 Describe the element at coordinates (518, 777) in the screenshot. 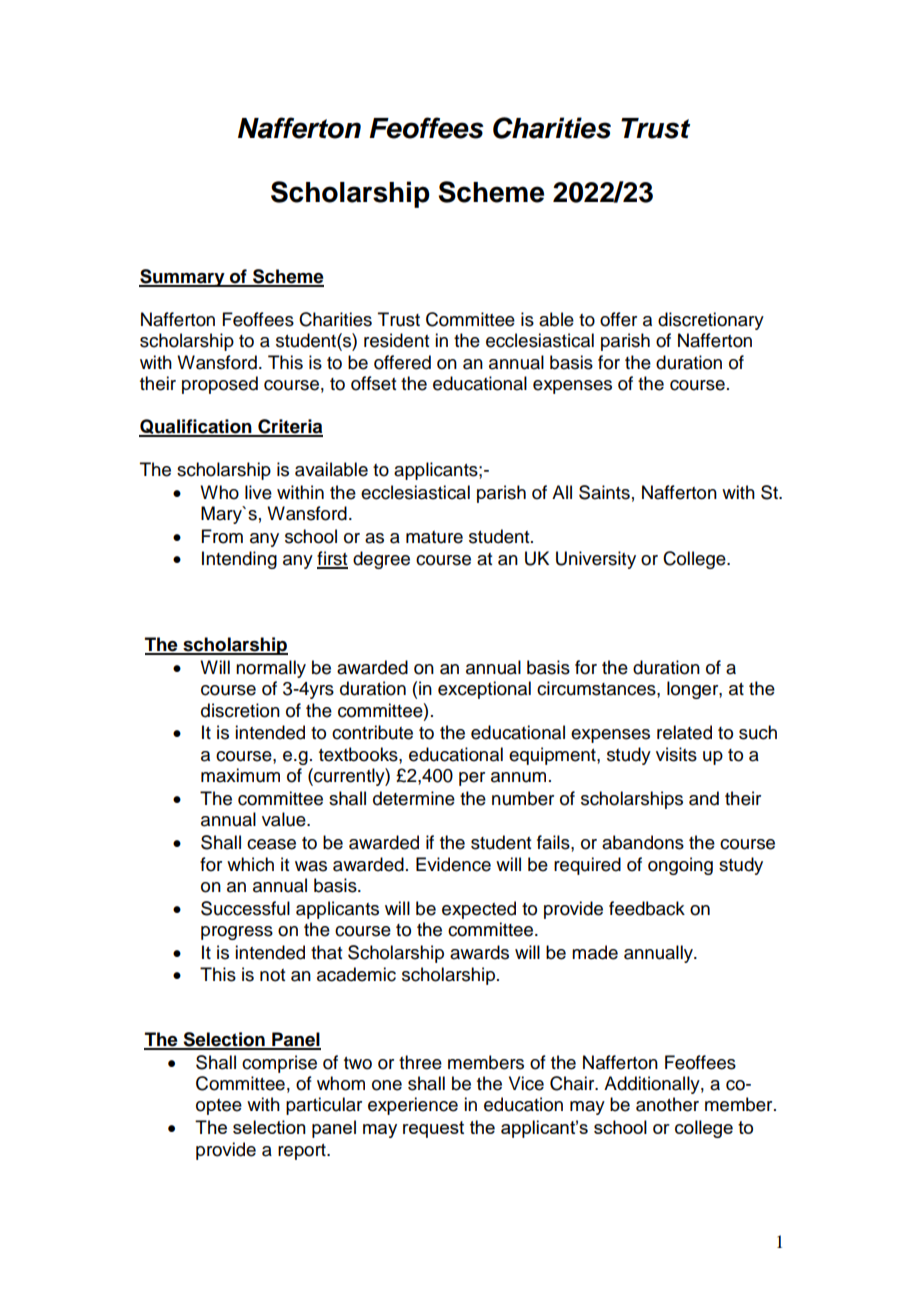

I see `annum` at that location.
